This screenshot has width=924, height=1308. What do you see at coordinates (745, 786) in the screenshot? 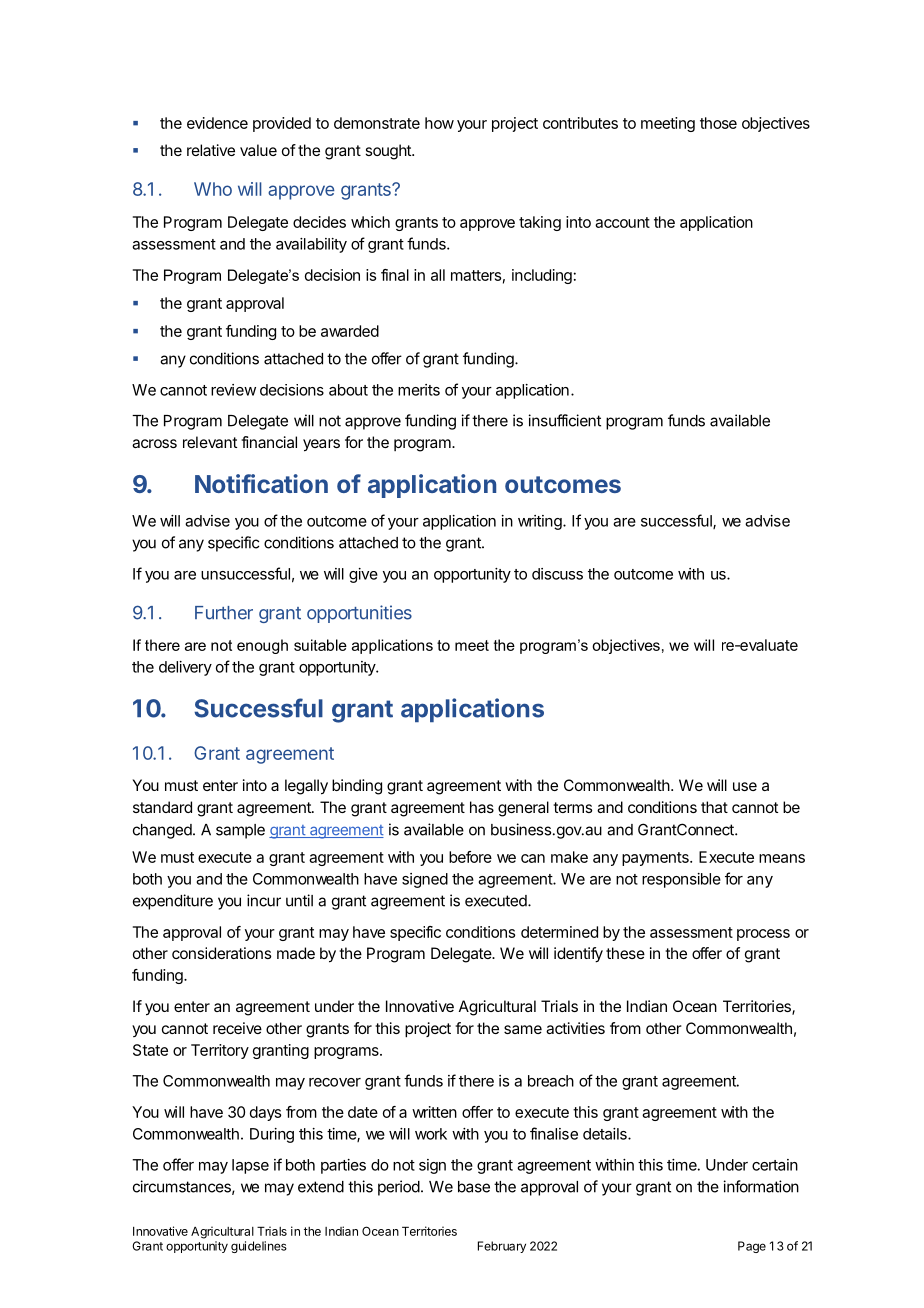
I see `use` at bounding box center [745, 786].
